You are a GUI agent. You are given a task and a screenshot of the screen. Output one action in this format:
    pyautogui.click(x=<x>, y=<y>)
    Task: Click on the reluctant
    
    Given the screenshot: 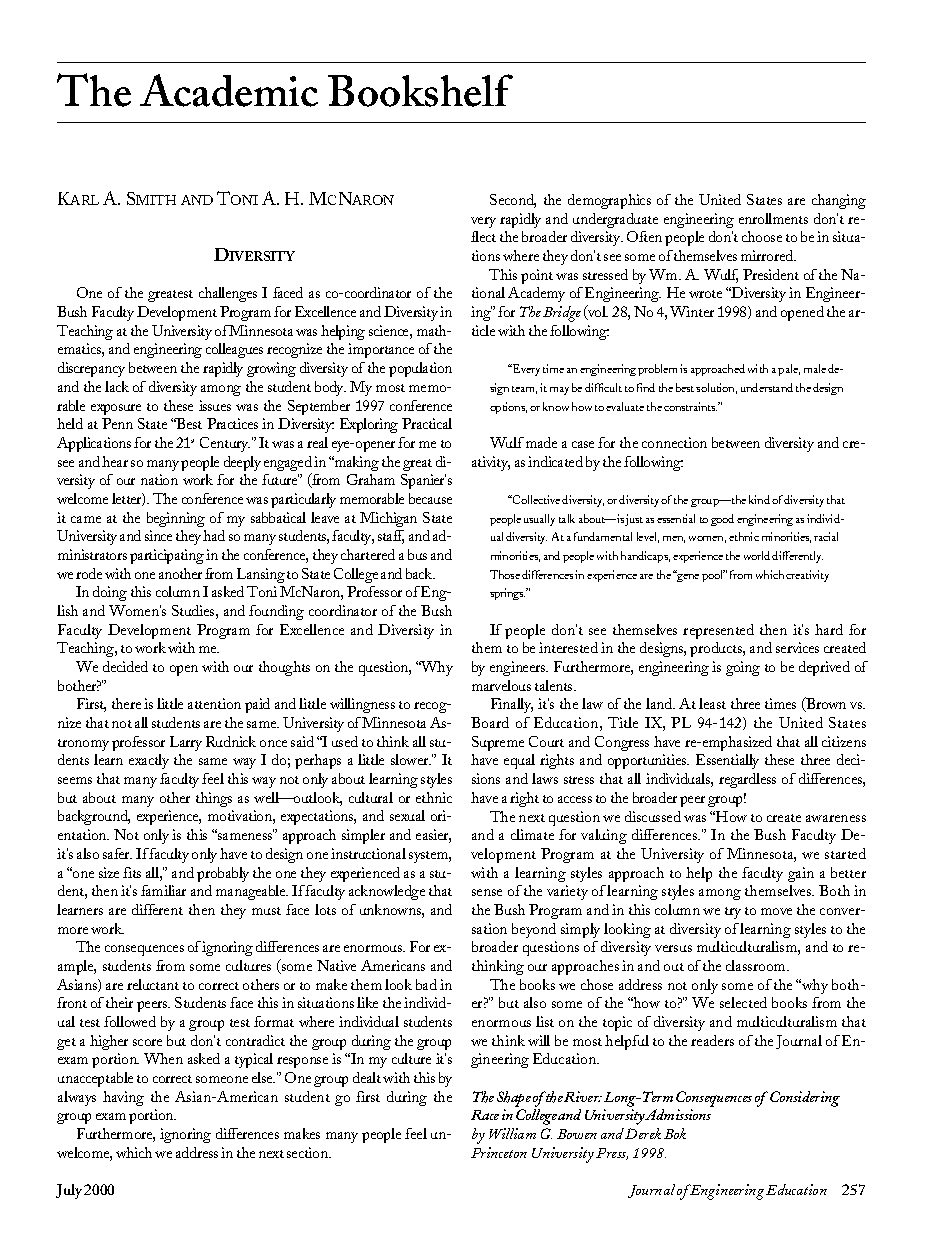 What is the action you would take?
    pyautogui.click(x=153, y=984)
